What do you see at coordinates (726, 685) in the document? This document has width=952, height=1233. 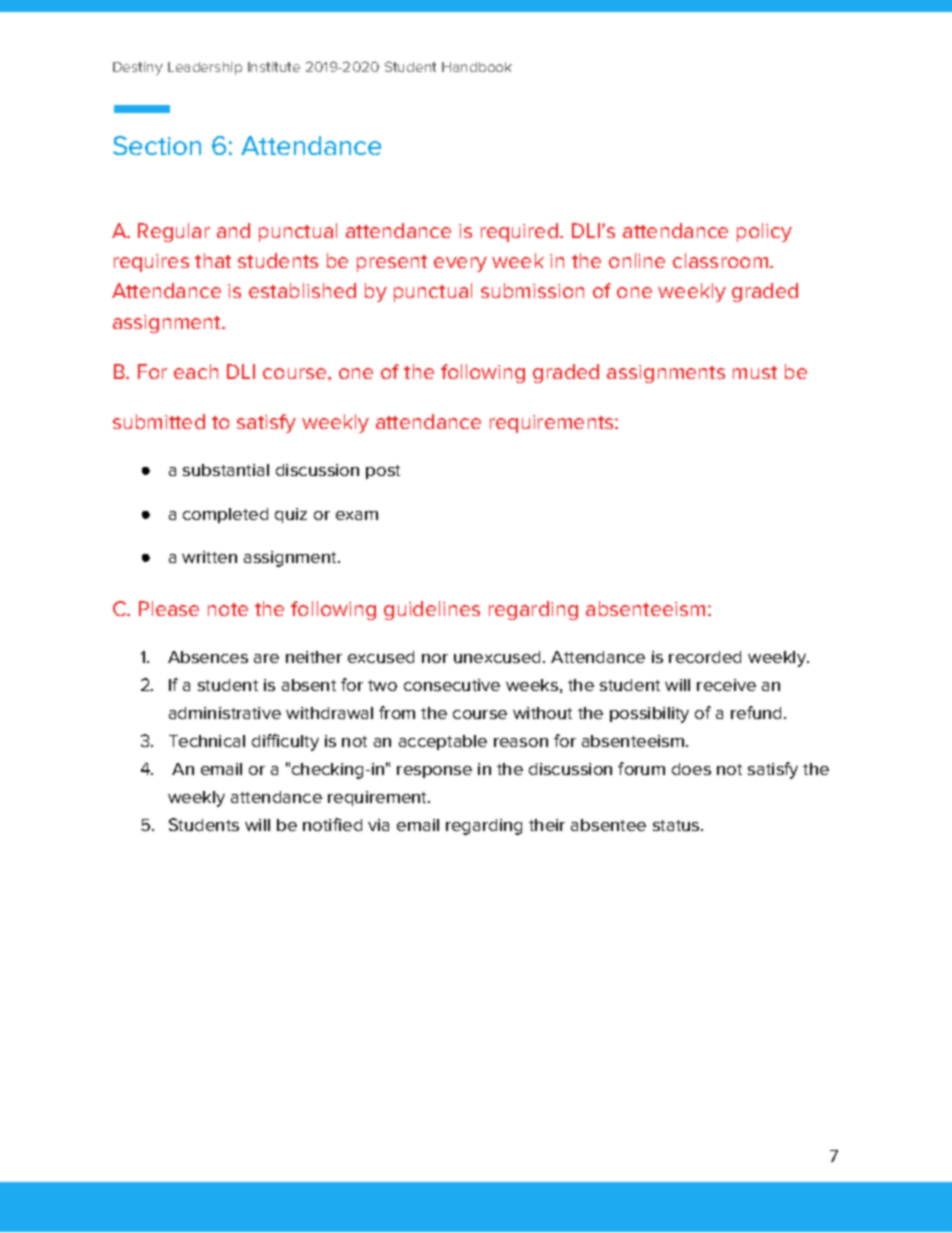 I see `receive` at bounding box center [726, 685].
